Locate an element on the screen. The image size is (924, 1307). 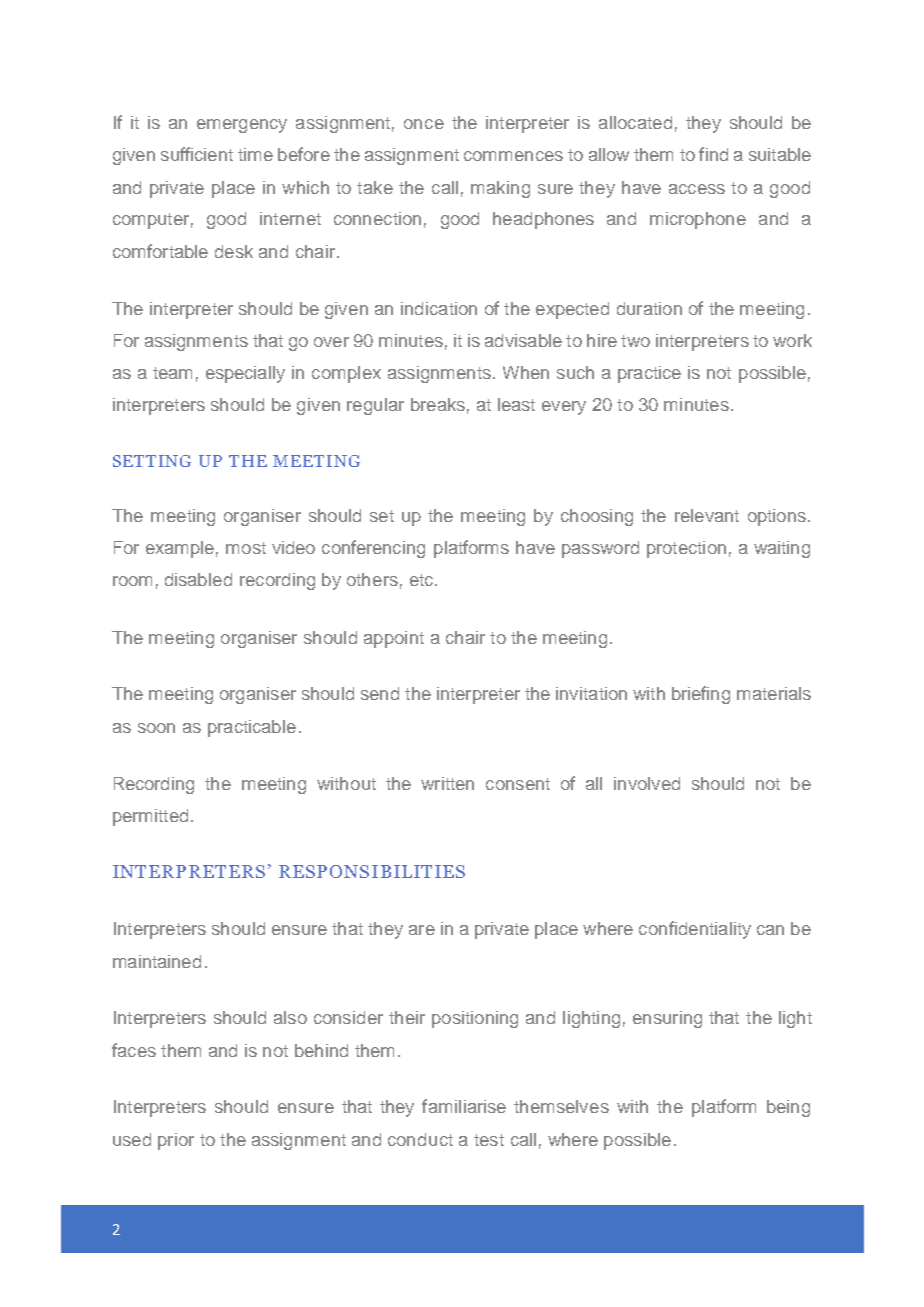
commences is located at coordinates (513, 156).
